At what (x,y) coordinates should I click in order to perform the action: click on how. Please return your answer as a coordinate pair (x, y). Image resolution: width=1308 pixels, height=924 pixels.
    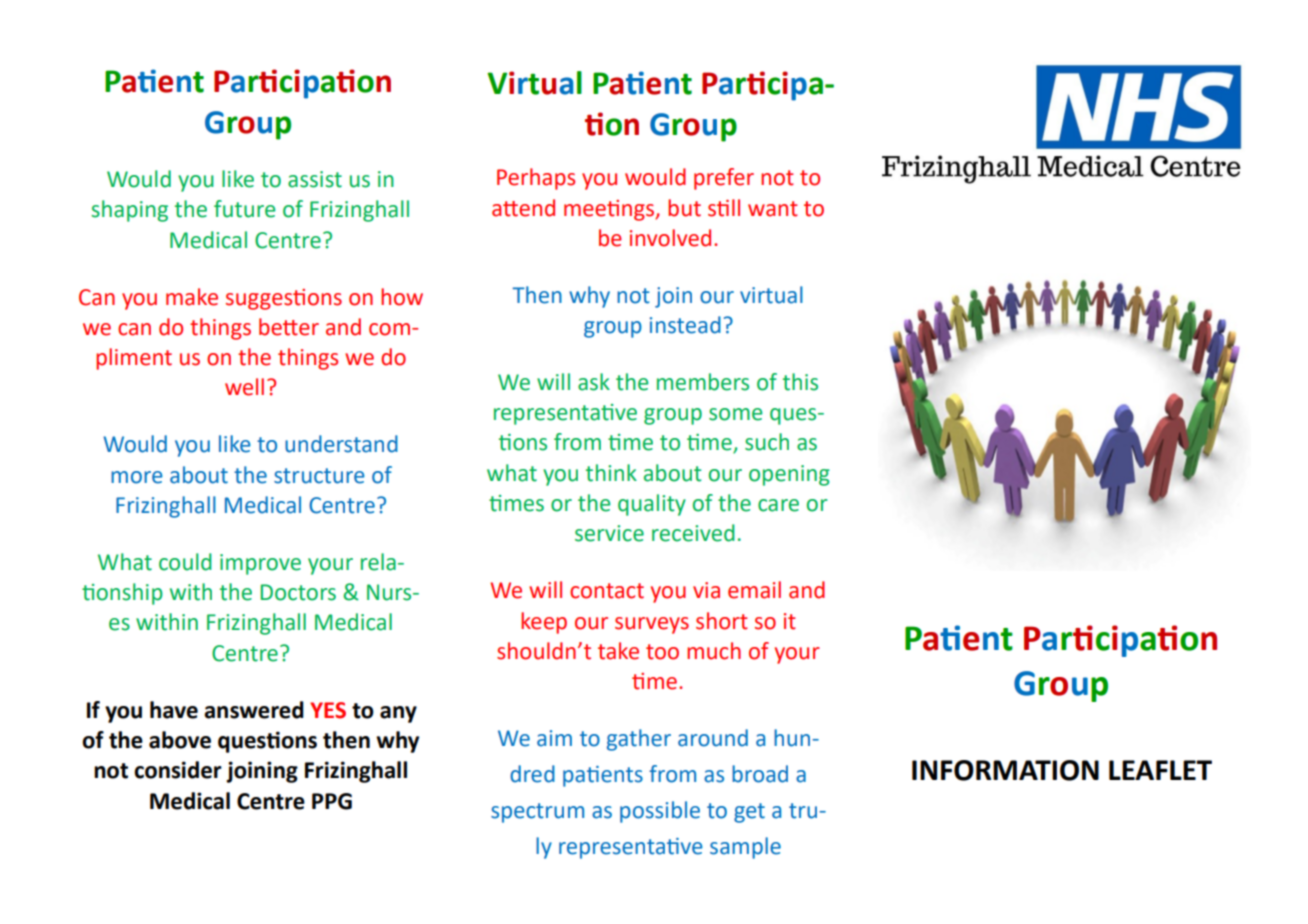
    Looking at the image, I should click on (402, 297).
